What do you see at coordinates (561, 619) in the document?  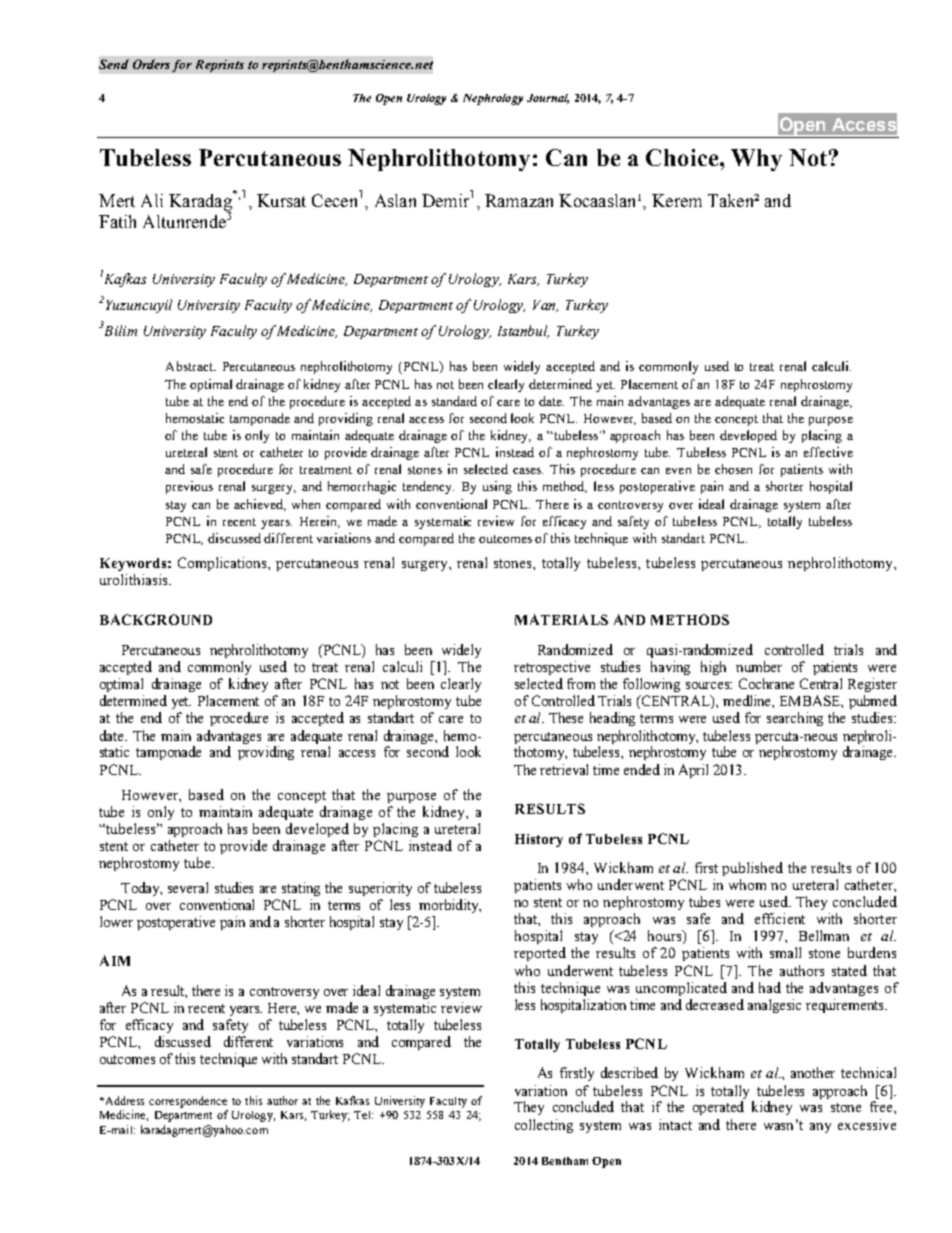 I see `MATERIALS` at bounding box center [561, 619].
